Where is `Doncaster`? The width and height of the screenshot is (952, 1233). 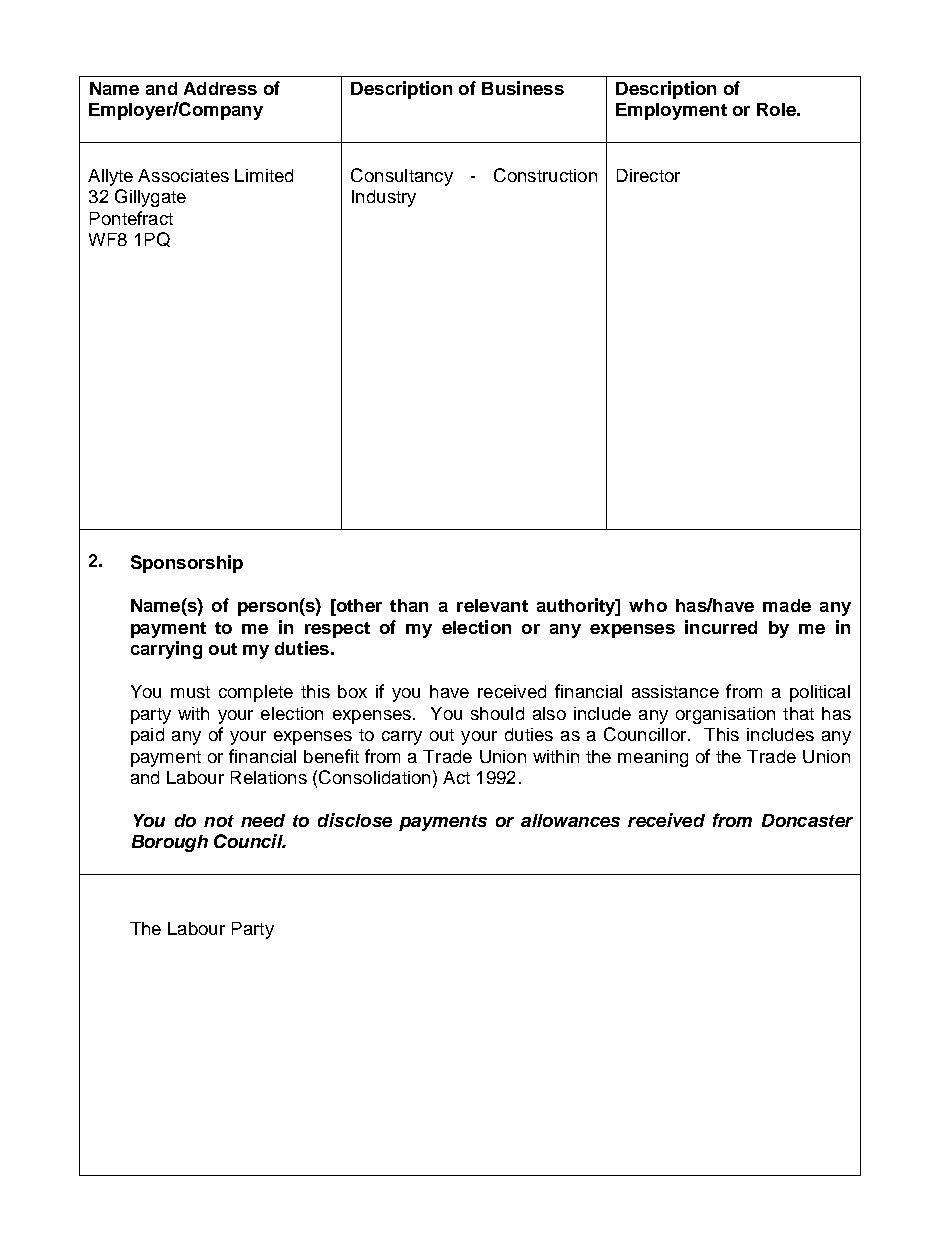 Doncaster is located at coordinates (807, 820).
